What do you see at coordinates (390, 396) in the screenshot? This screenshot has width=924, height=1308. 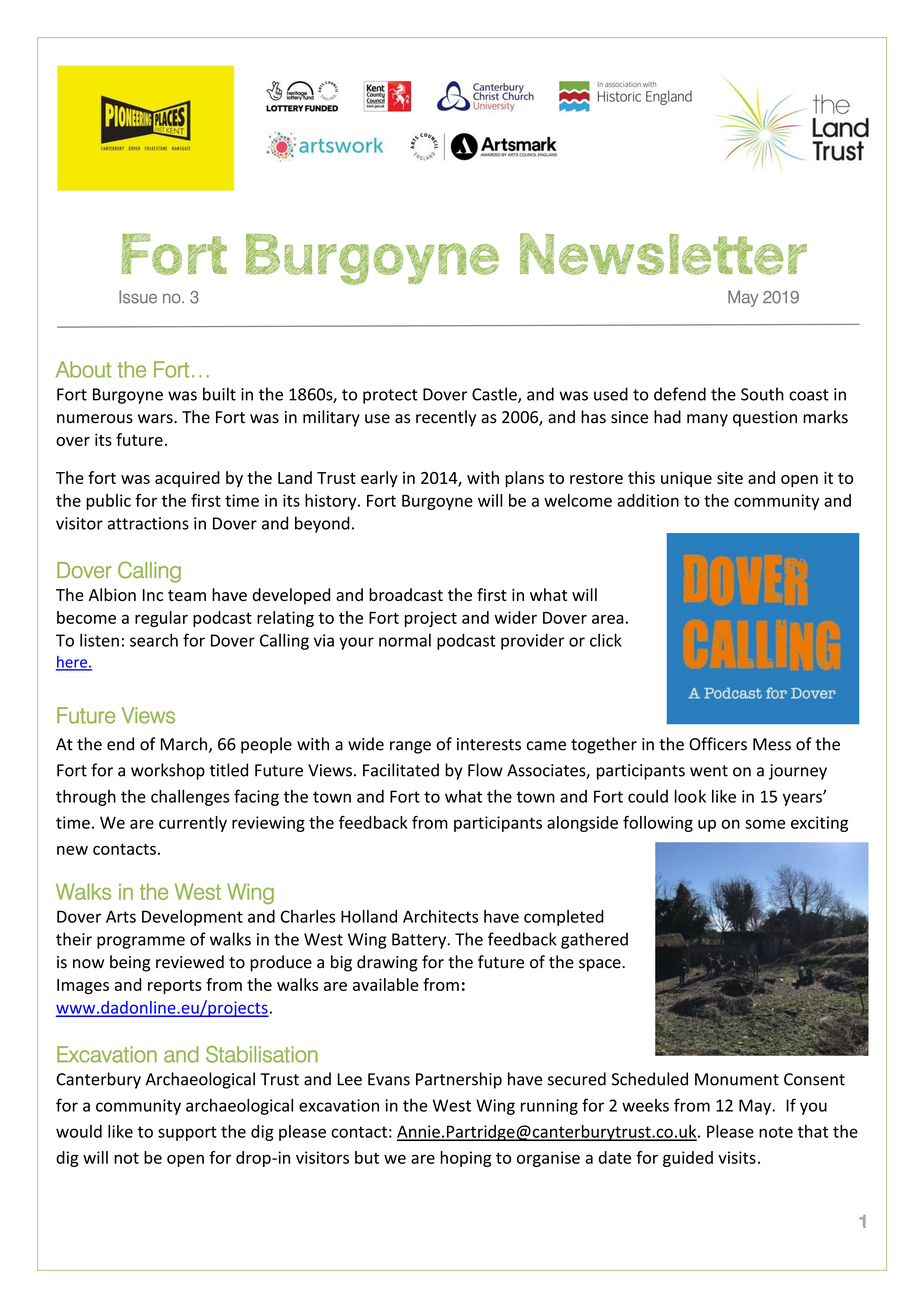 I see `protect` at bounding box center [390, 396].
